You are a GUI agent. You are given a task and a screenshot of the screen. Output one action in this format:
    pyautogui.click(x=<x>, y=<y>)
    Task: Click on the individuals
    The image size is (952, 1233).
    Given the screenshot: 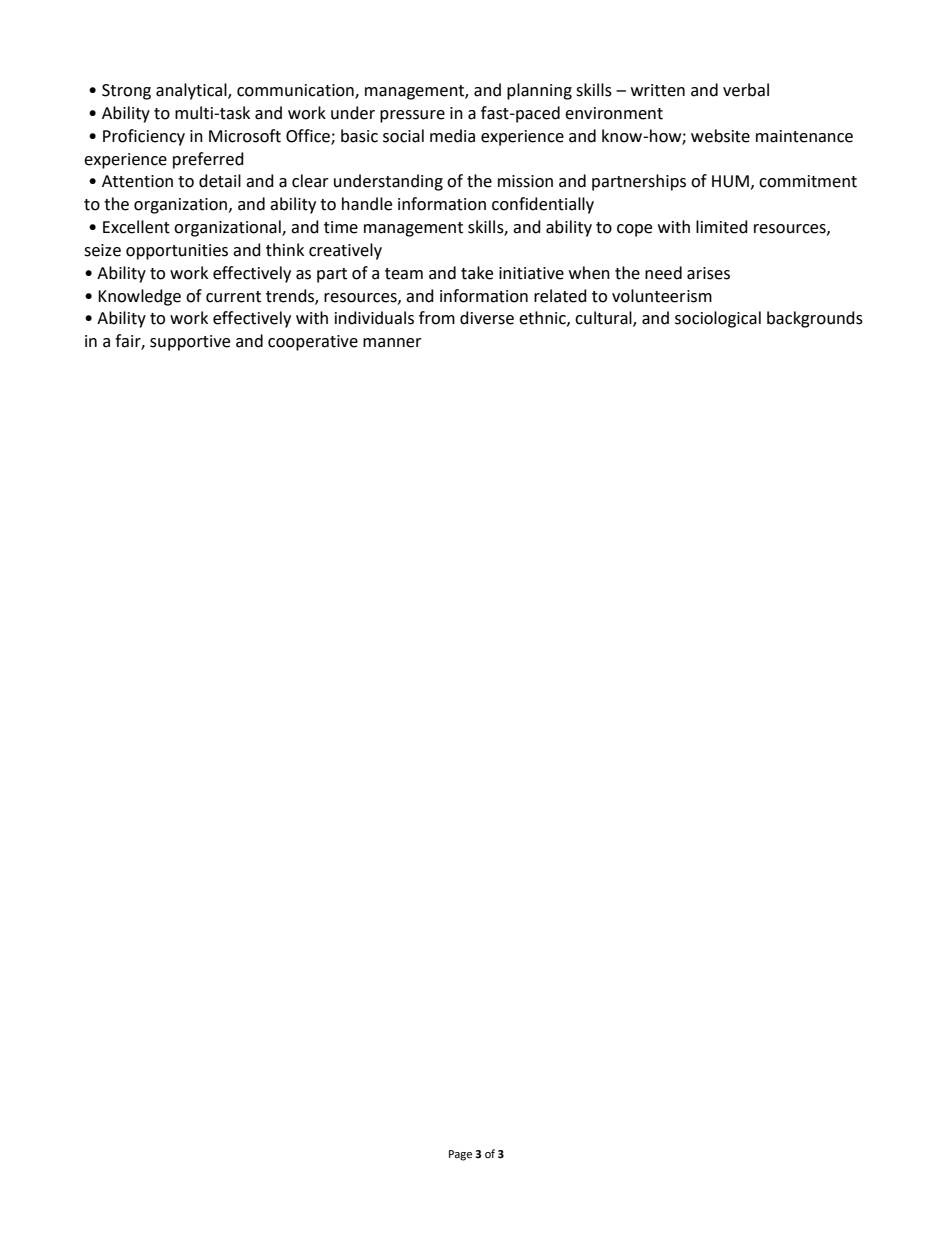 What is the action you would take?
    pyautogui.click(x=374, y=318)
